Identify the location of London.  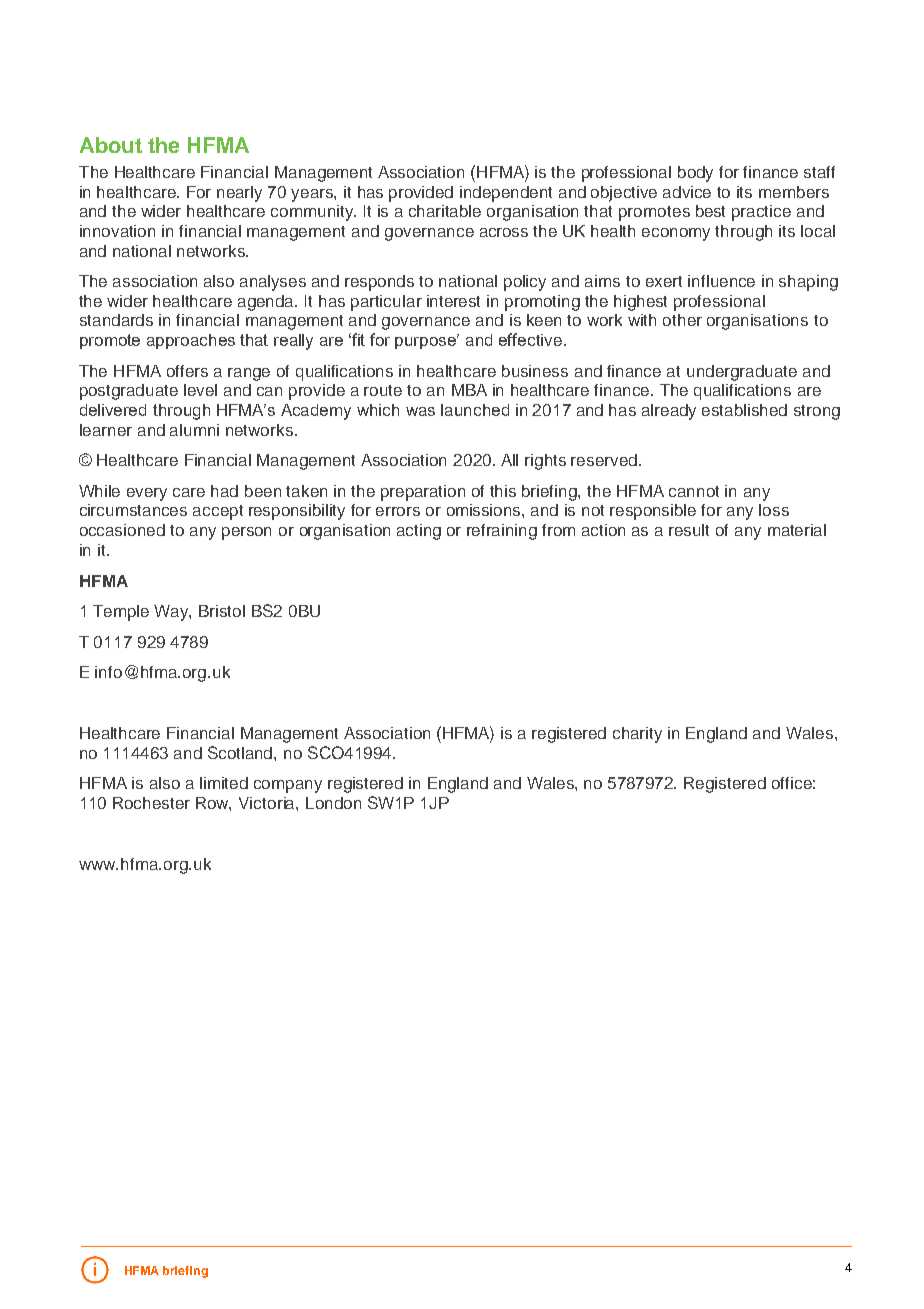
(333, 803).
